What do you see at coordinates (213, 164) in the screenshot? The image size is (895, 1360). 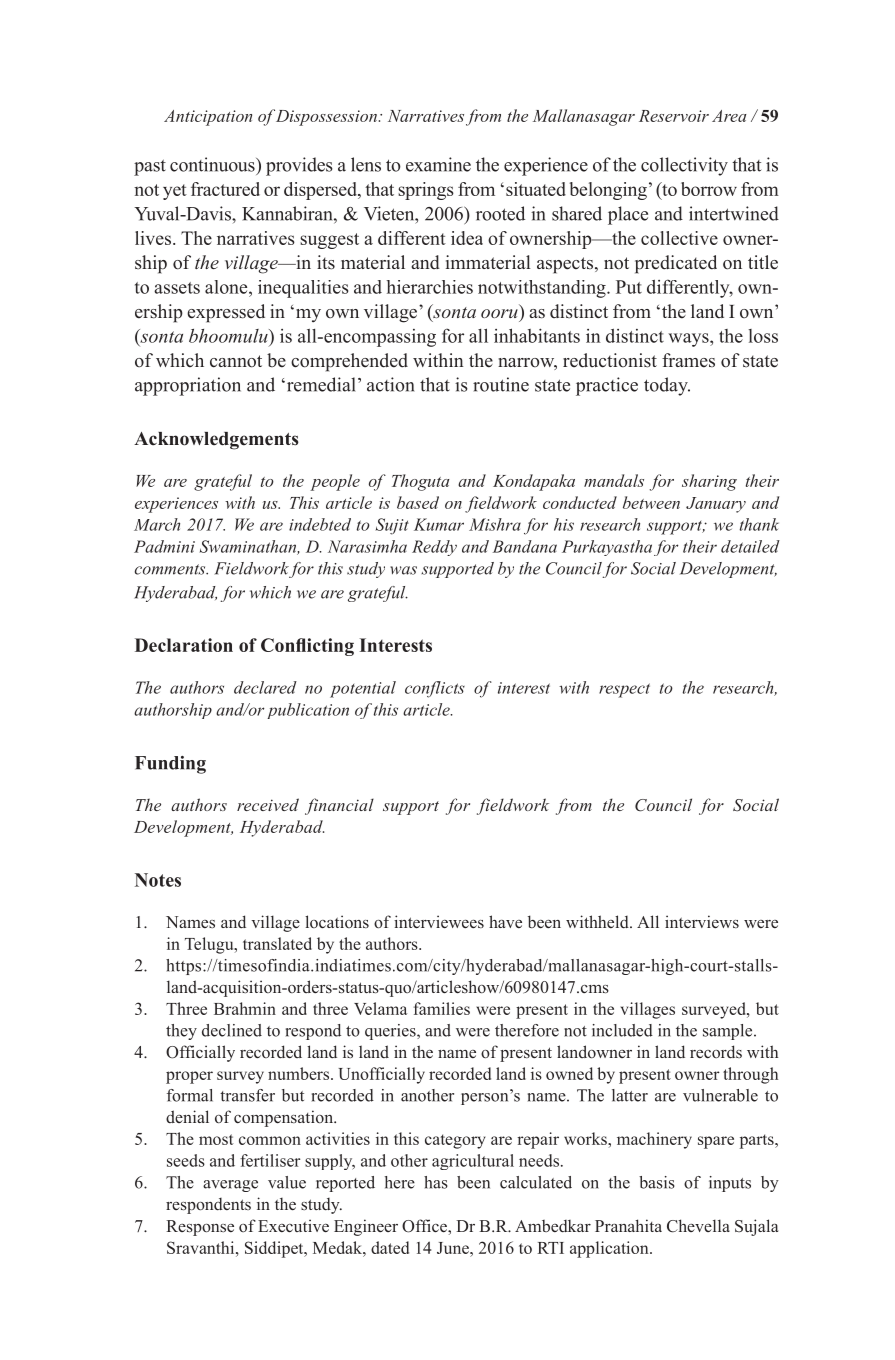 I see `continuous` at bounding box center [213, 164].
